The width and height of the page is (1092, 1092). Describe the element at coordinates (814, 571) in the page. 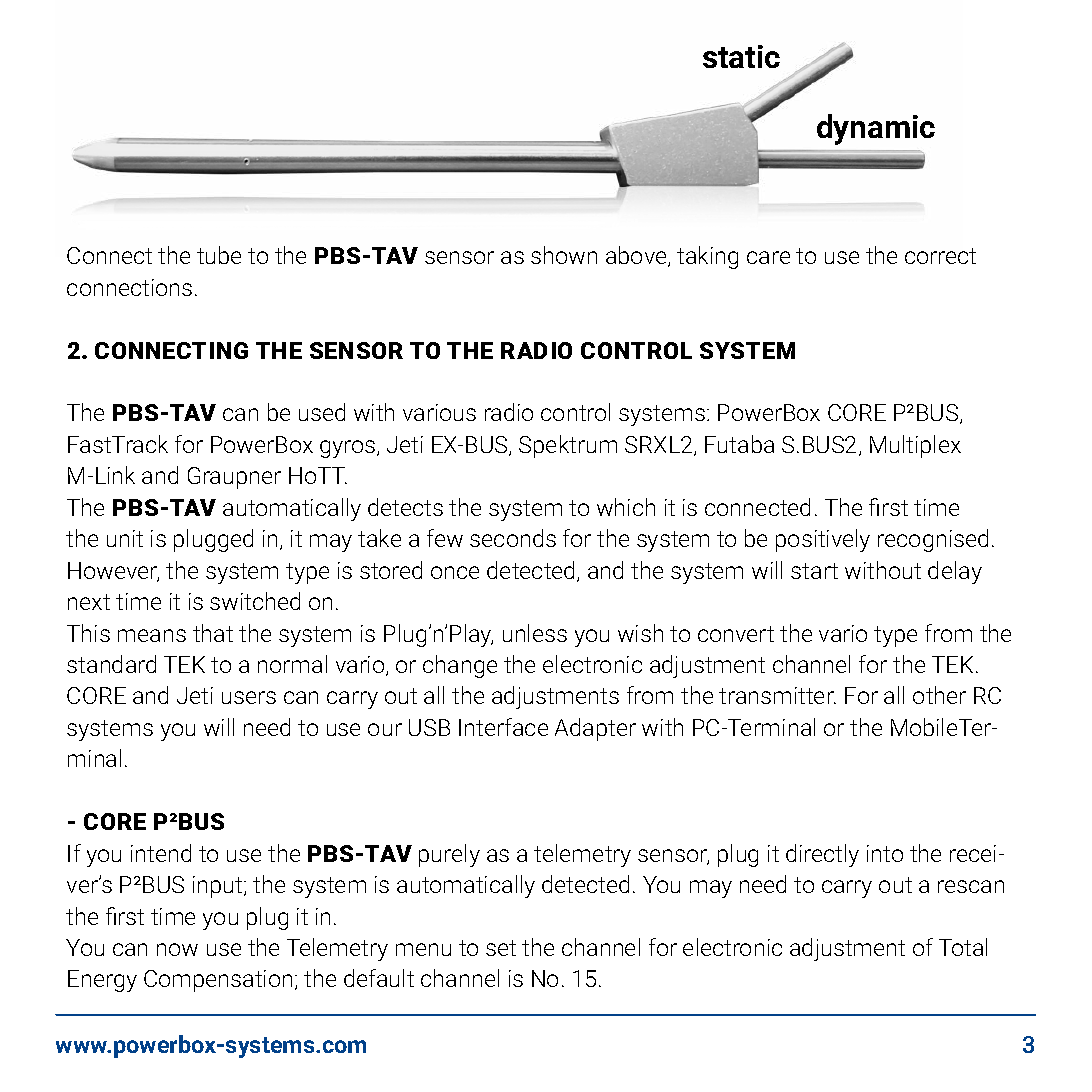

I see `start` at that location.
